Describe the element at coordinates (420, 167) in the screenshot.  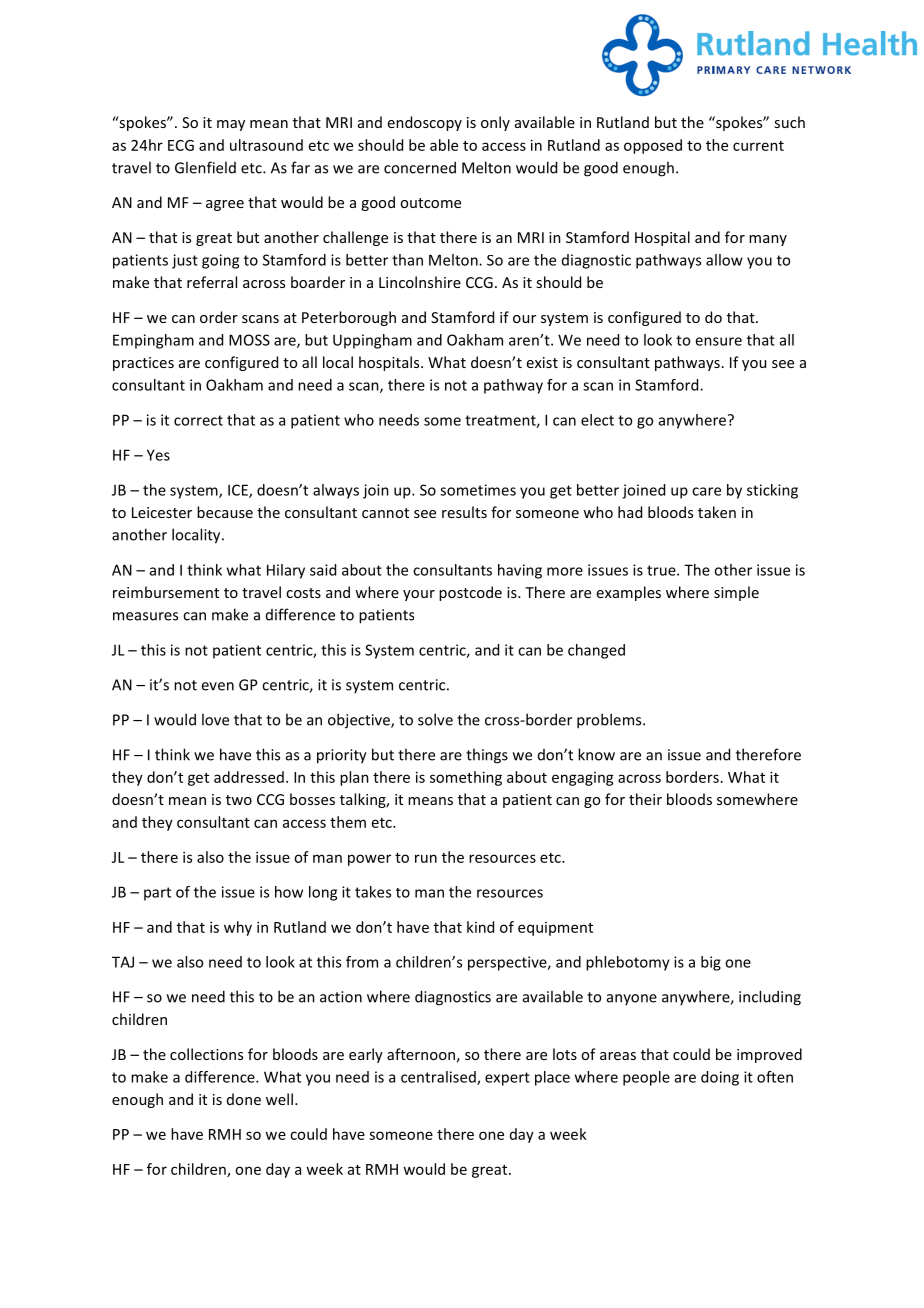
I see `concerned` at that location.
